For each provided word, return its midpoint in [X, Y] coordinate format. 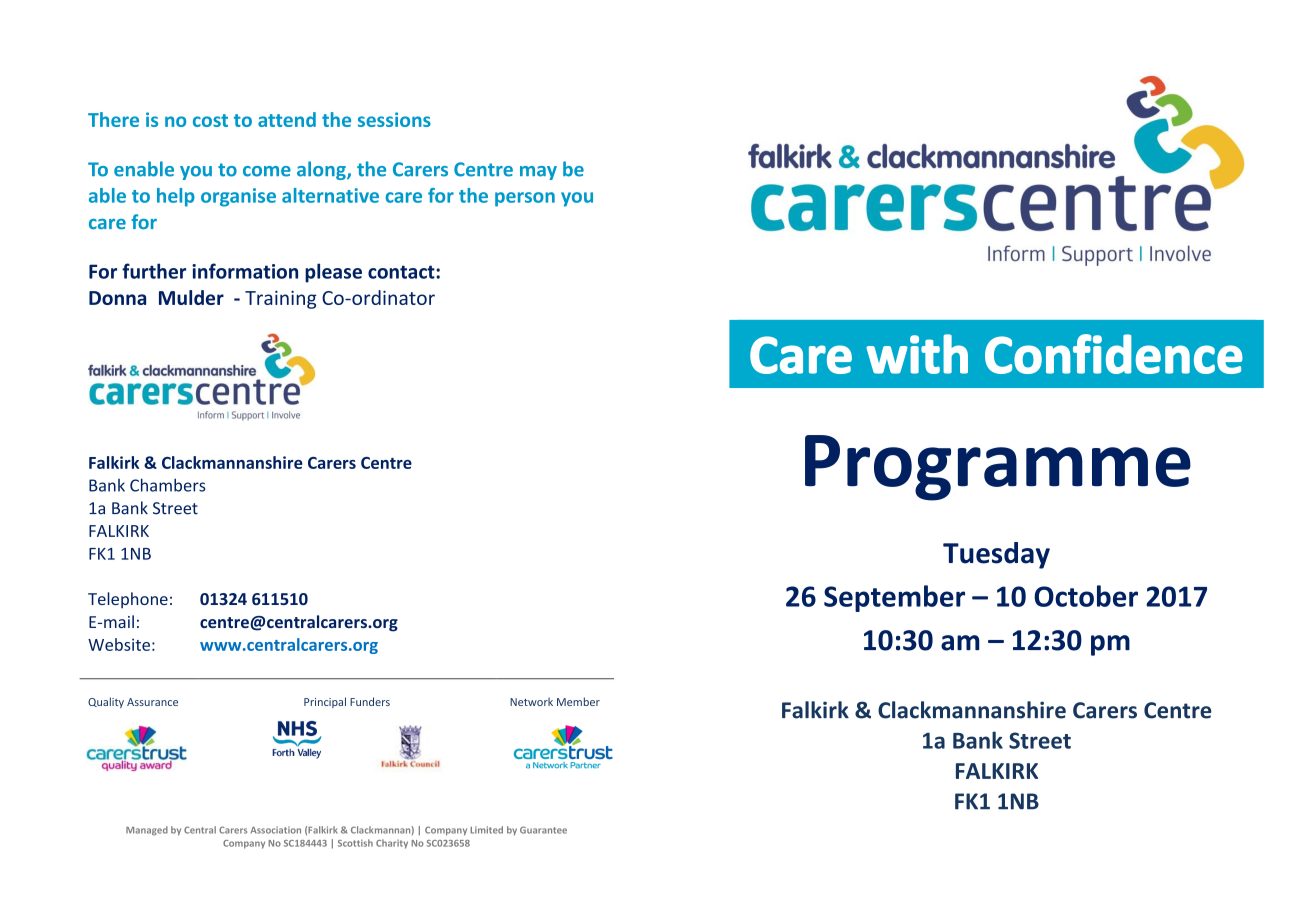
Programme [998, 468]
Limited [486, 830]
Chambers [167, 485]
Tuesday [996, 555]
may [538, 173]
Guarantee [543, 830]
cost [210, 120]
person [525, 199]
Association [276, 830]
